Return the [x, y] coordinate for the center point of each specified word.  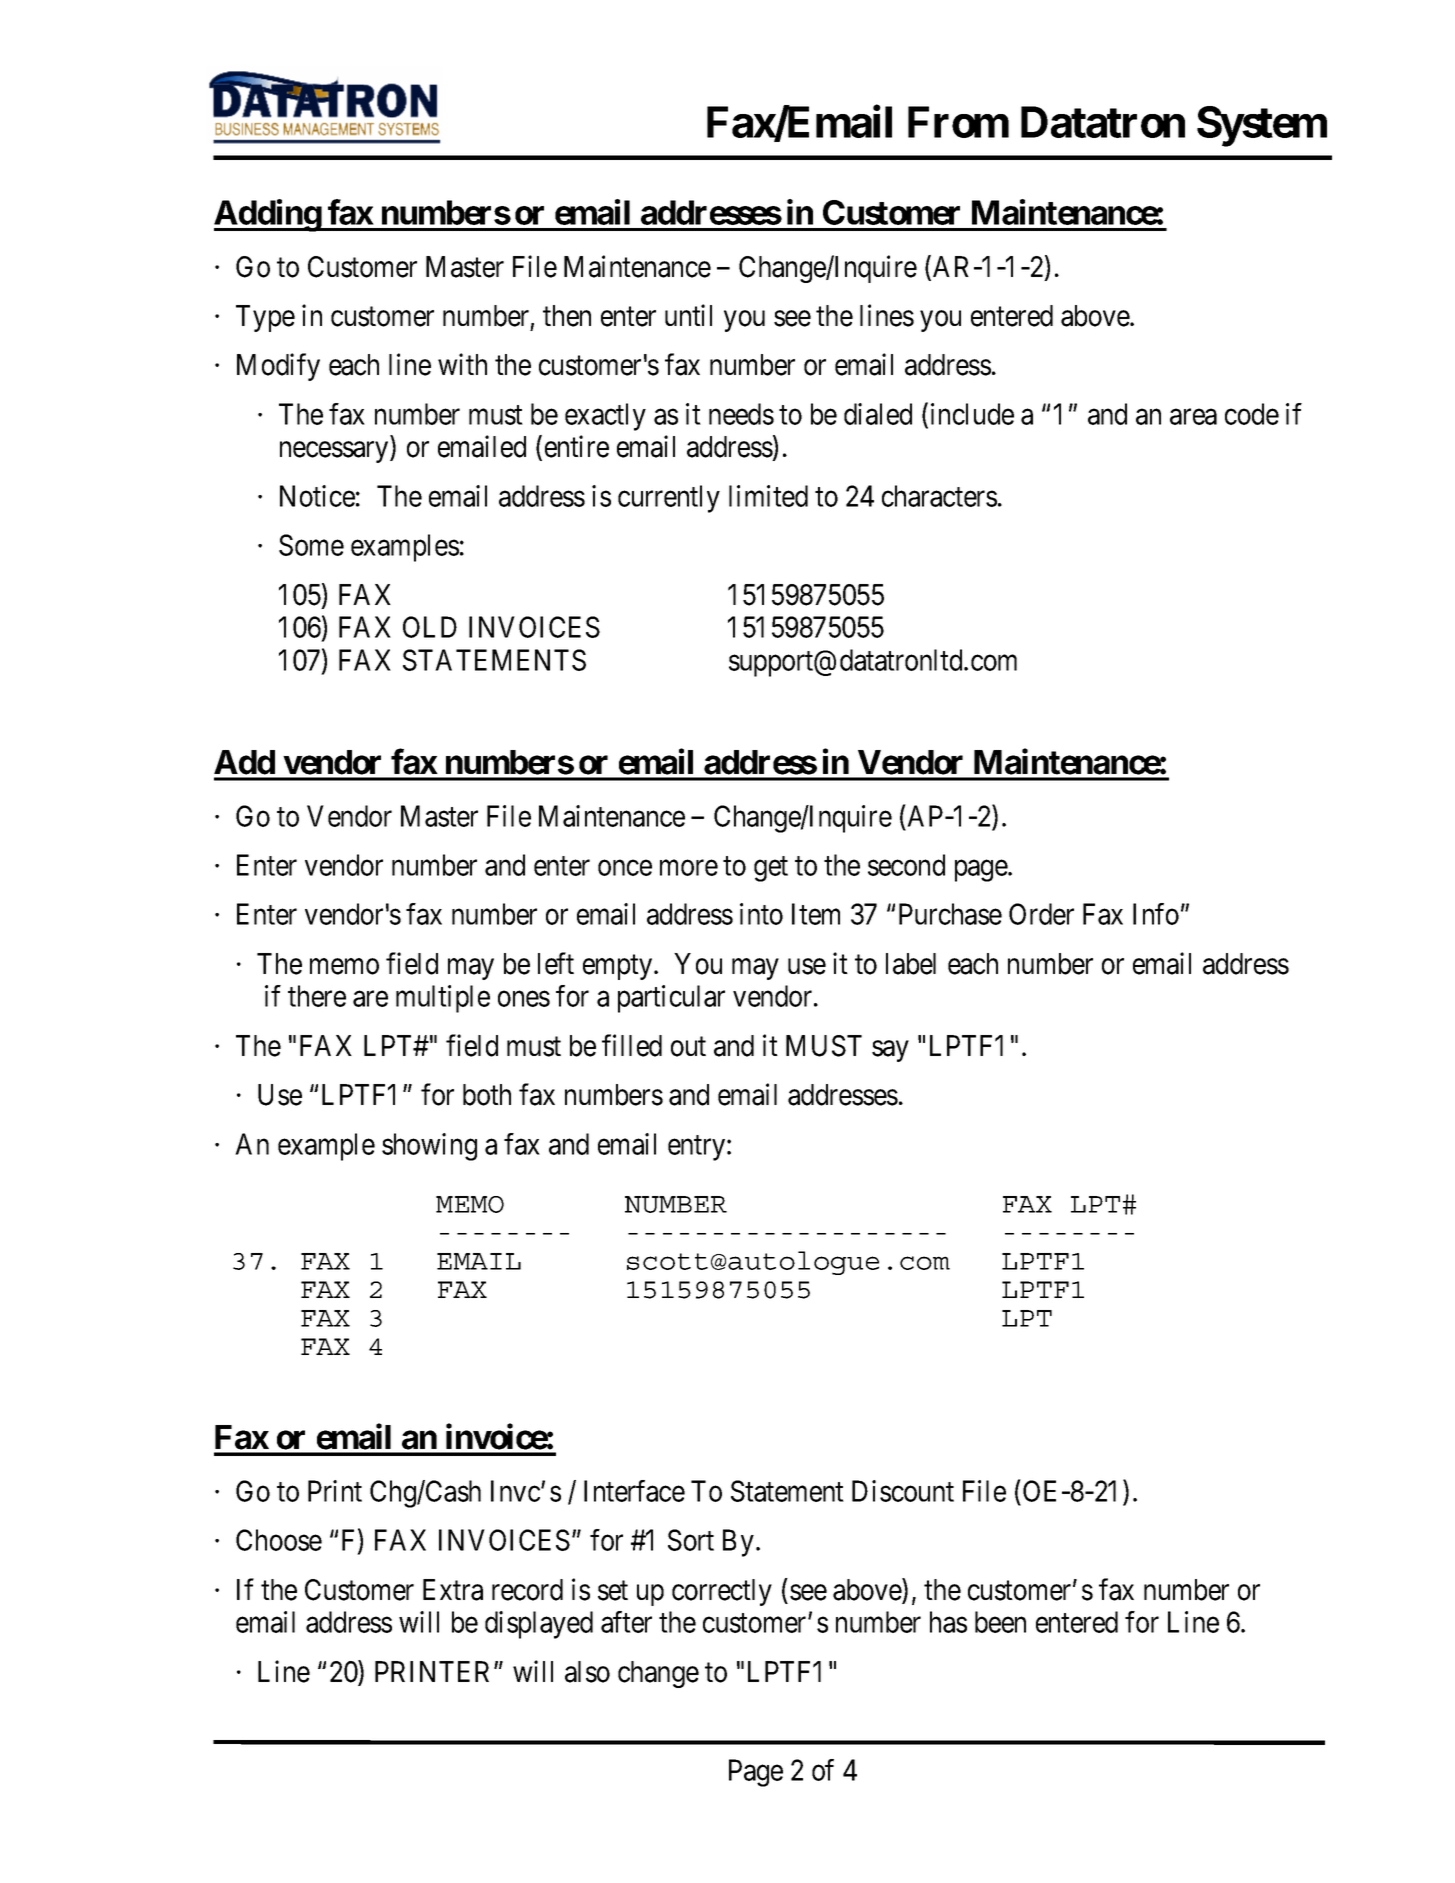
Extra [453, 1590]
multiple [443, 999]
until [688, 315]
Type [265, 318]
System [1262, 126]
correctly [722, 1592]
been [1000, 1622]
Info [1156, 914]
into [761, 914]
